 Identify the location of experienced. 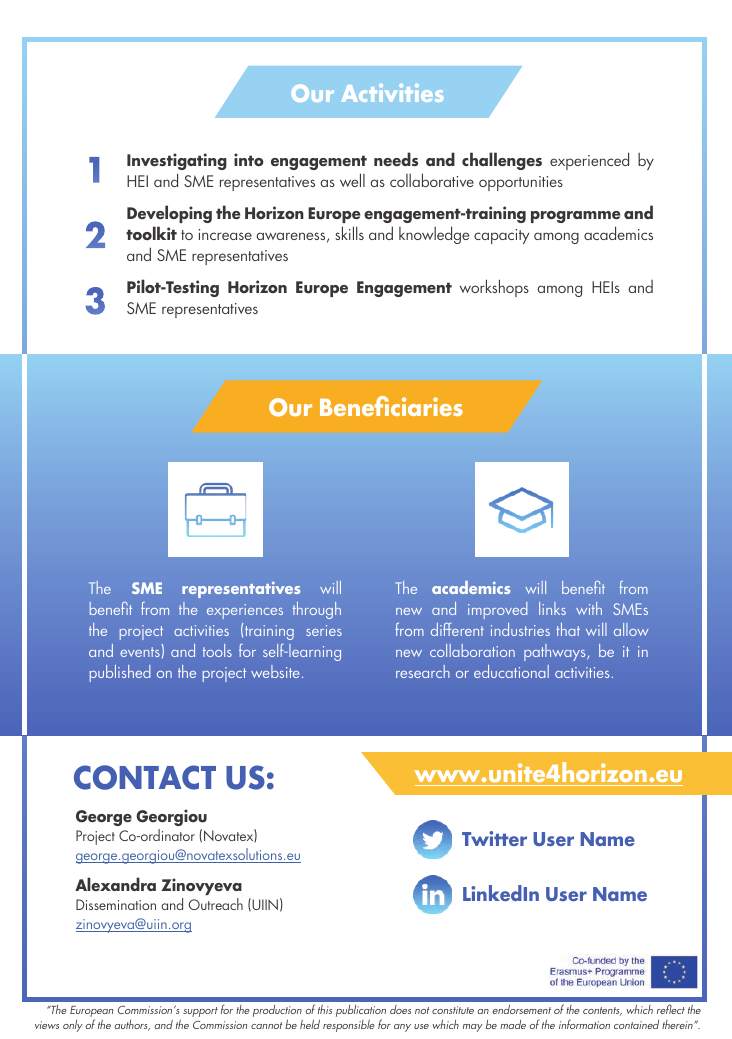
(589, 161).
